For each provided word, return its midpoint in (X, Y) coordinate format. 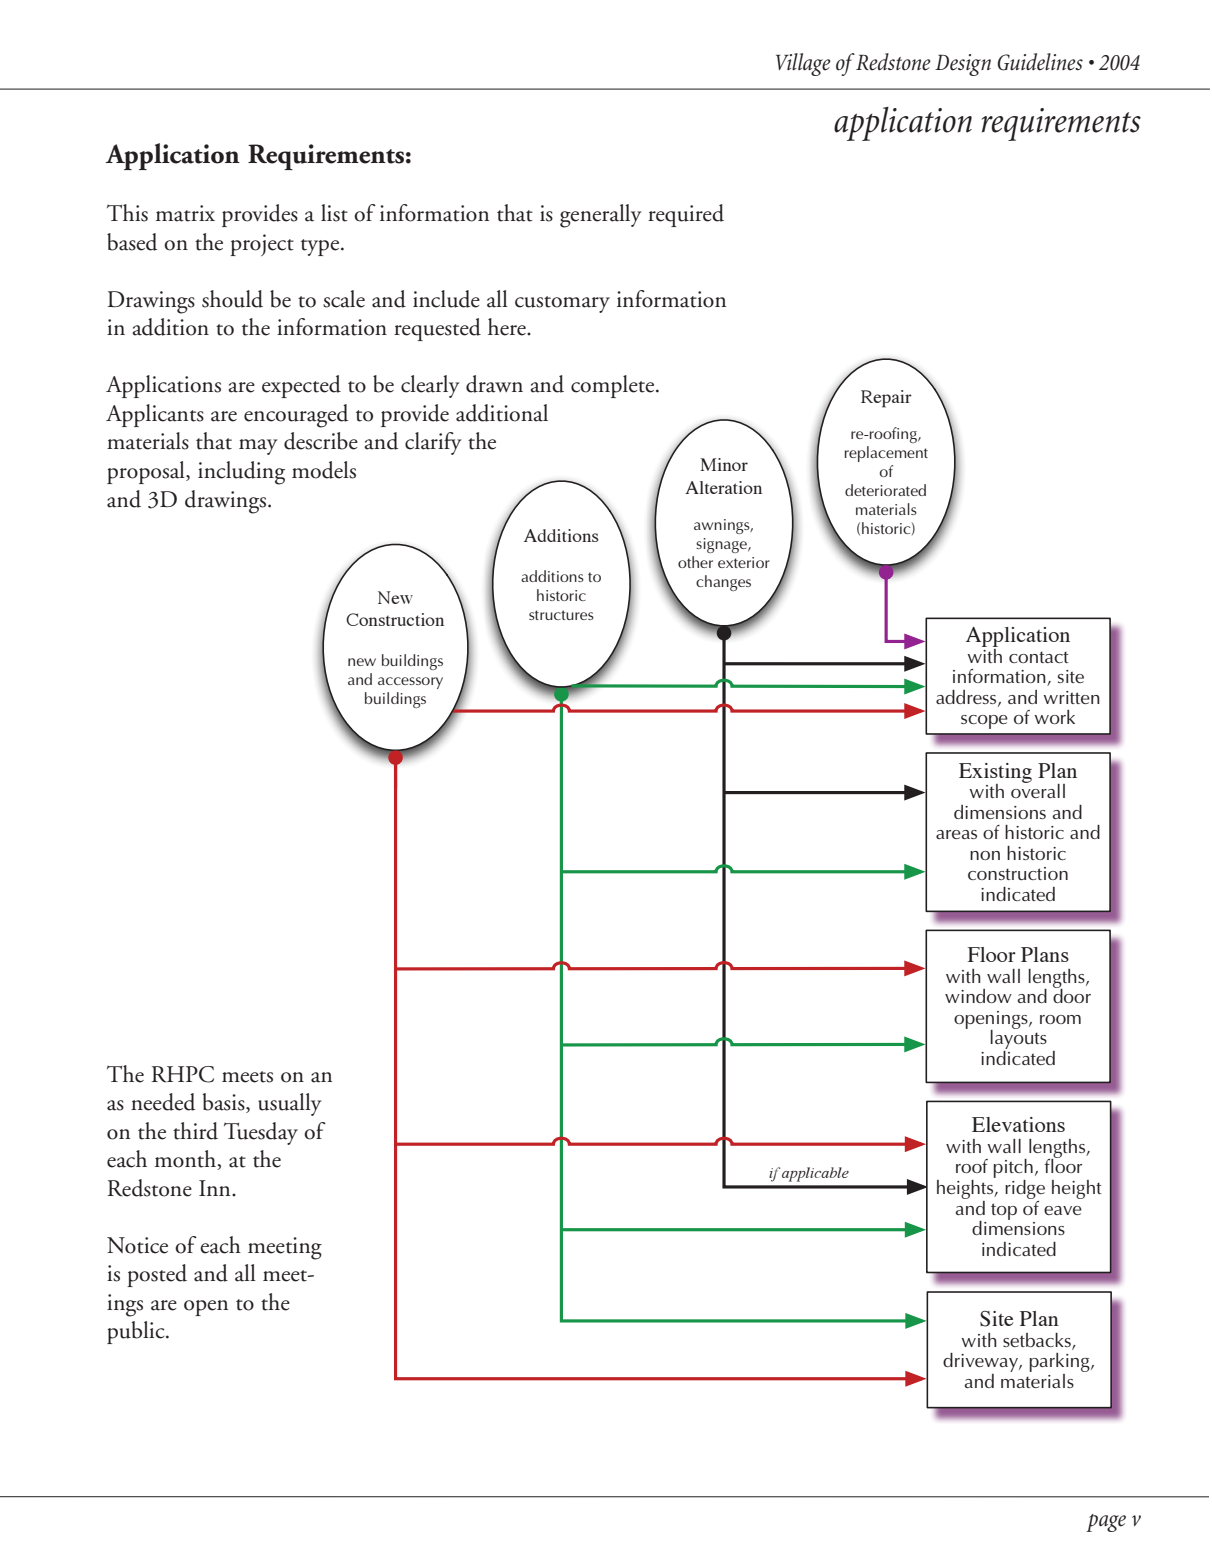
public (137, 1332)
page (1106, 1523)
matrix (185, 213)
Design (963, 65)
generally (601, 216)
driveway (981, 1364)
